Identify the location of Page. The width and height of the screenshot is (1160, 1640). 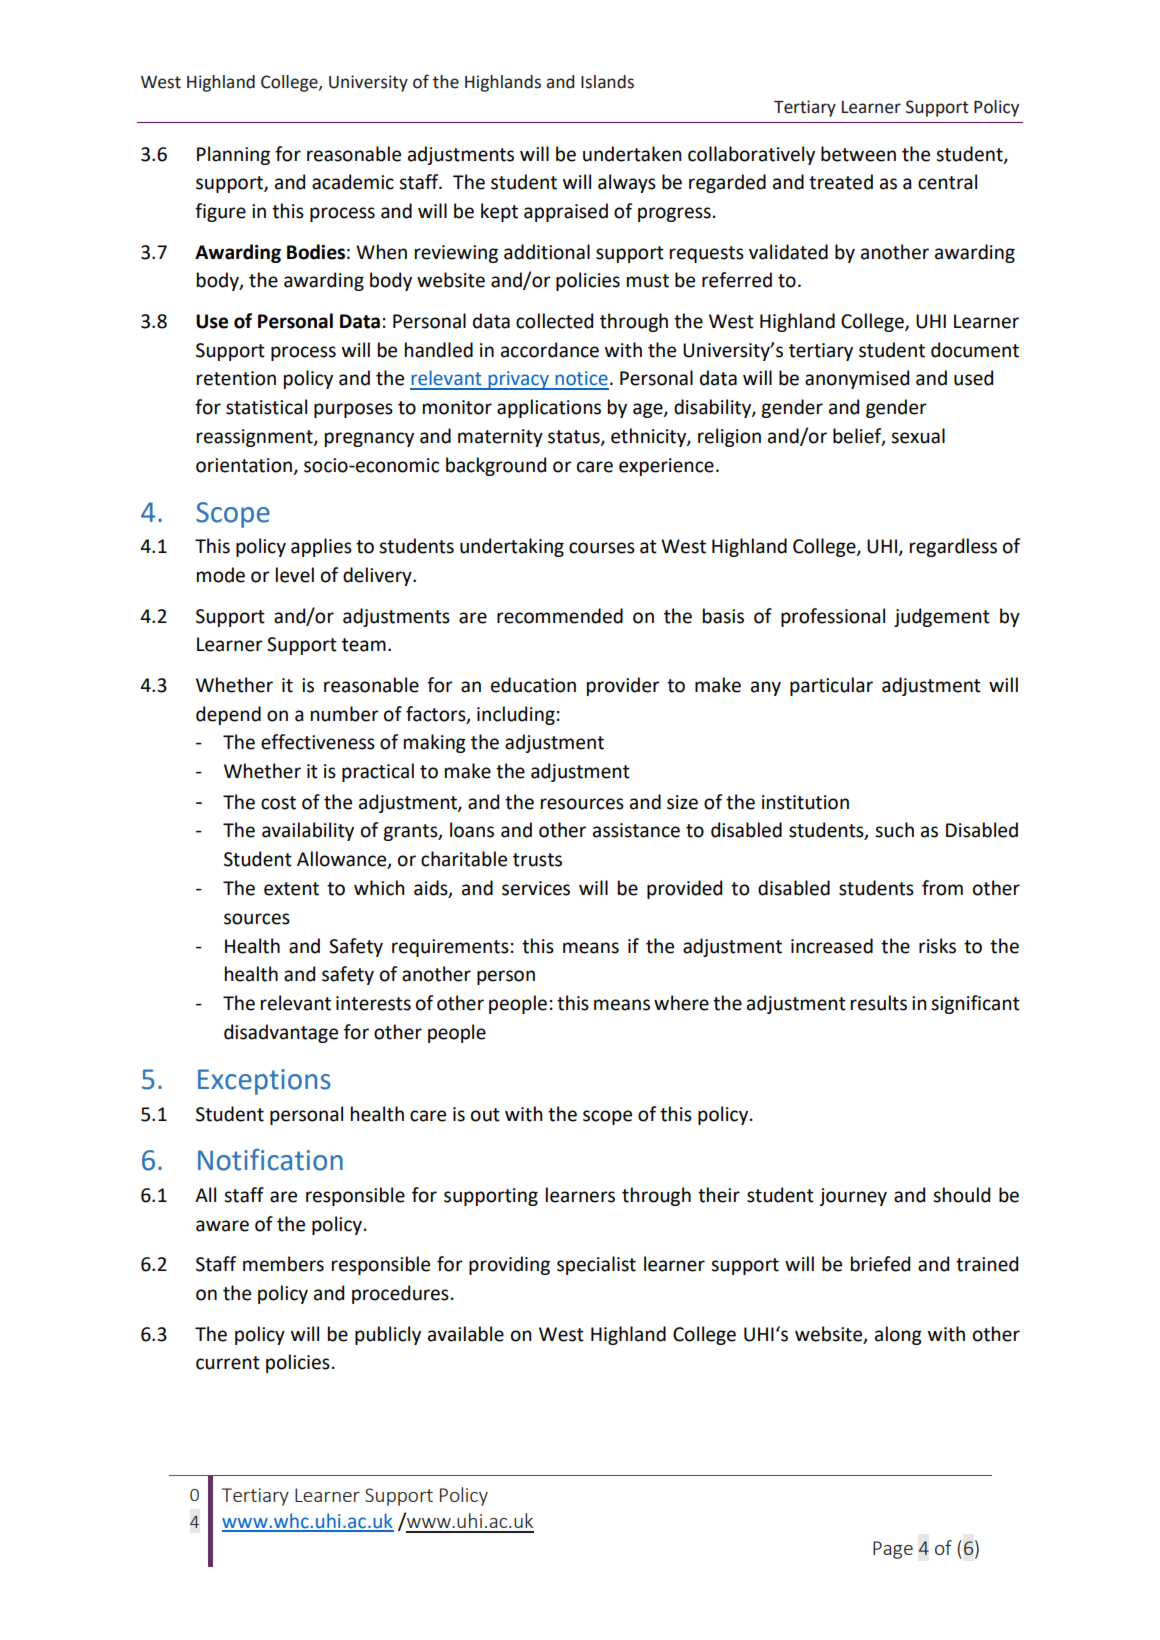
(893, 1550).
